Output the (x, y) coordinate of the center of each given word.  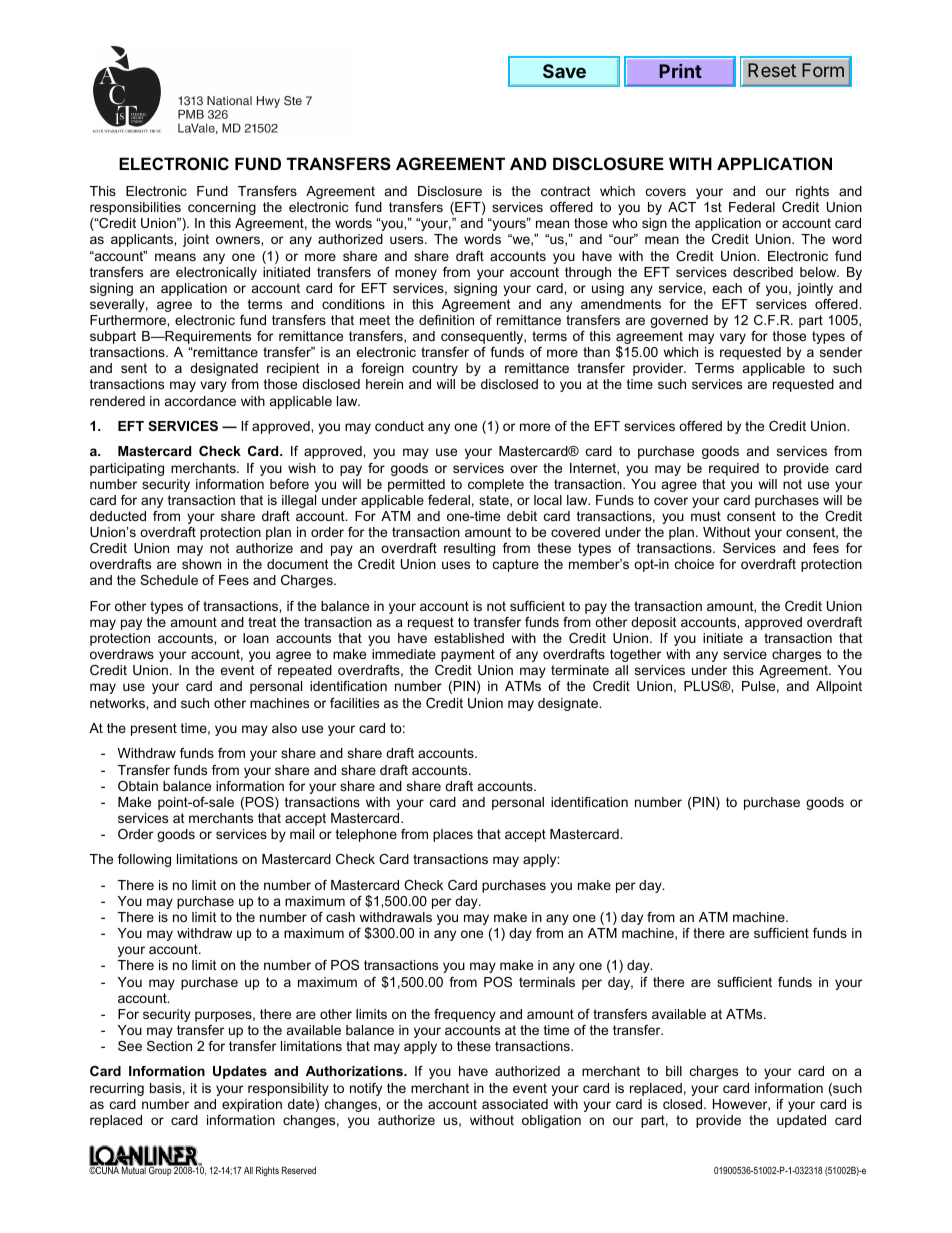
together (635, 655)
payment (468, 655)
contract (566, 191)
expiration (252, 1105)
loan (256, 638)
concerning (222, 208)
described (763, 272)
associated (515, 1104)
